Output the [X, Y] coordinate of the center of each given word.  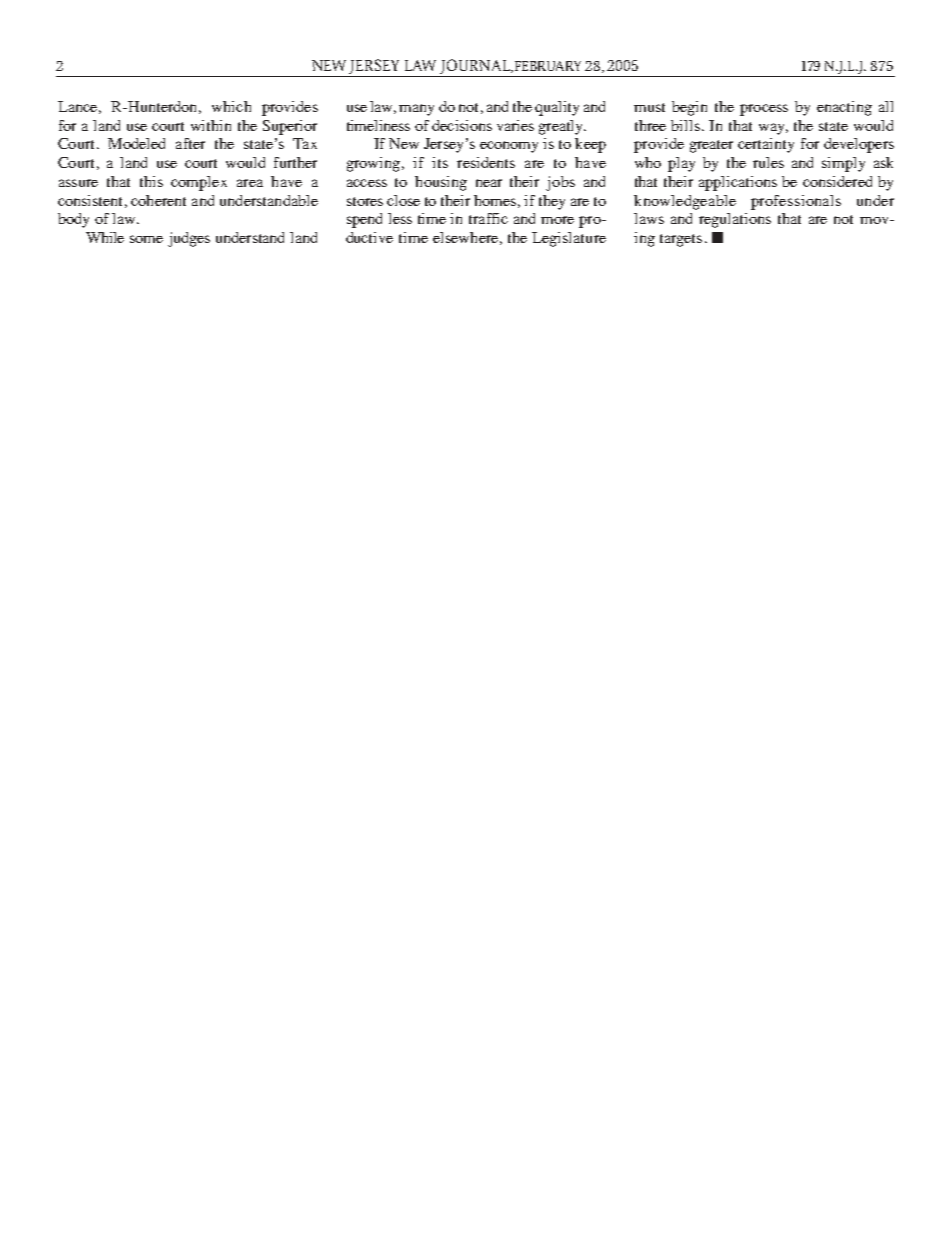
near [489, 183]
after [190, 143]
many [416, 110]
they [552, 202]
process [764, 110]
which [231, 106]
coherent [158, 200]
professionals [796, 202]
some [146, 239]
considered [837, 181]
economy [509, 147]
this [151, 181]
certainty [766, 145]
